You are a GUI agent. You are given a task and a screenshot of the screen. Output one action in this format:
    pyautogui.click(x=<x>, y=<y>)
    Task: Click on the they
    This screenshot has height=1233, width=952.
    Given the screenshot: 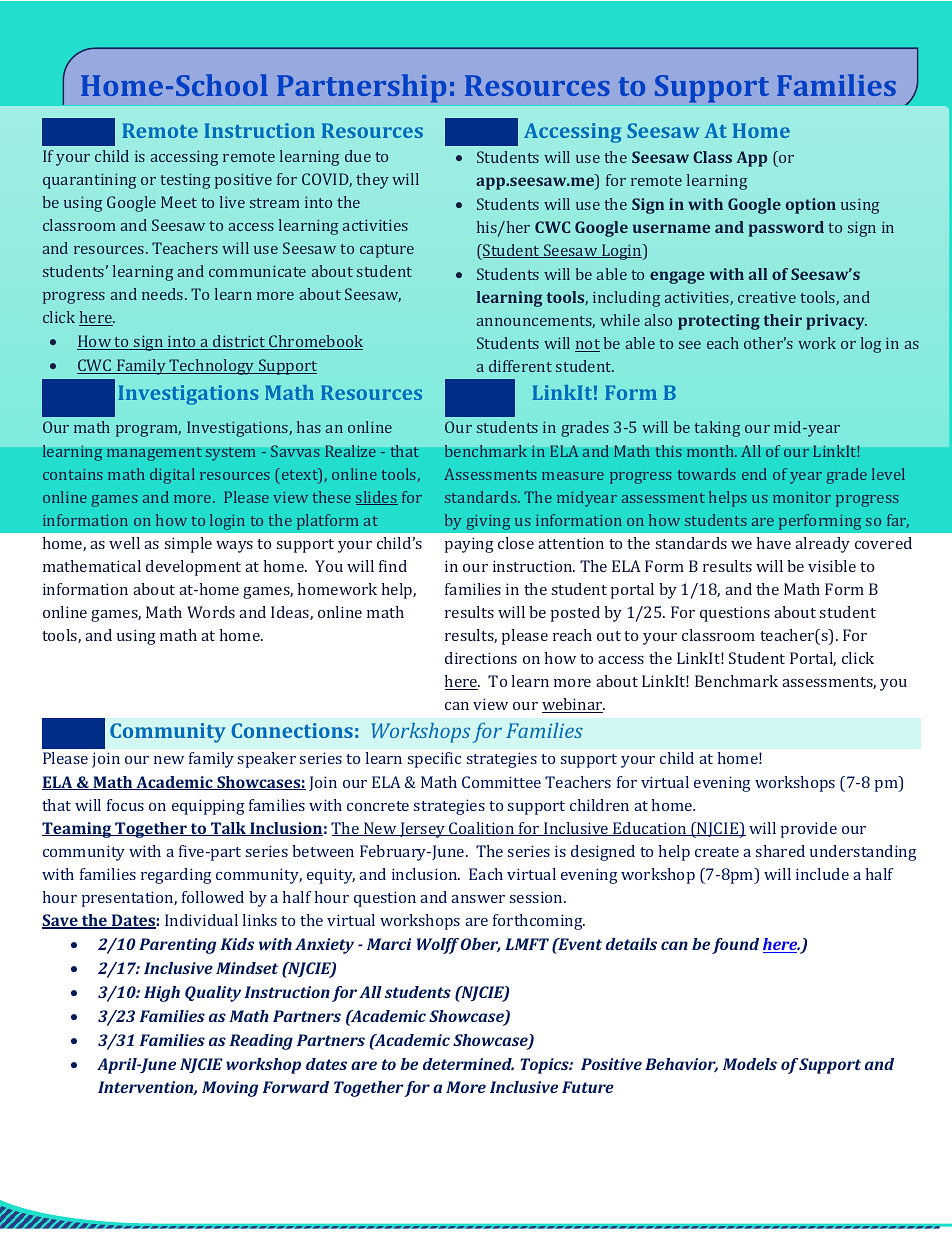 What is the action you would take?
    pyautogui.click(x=372, y=181)
